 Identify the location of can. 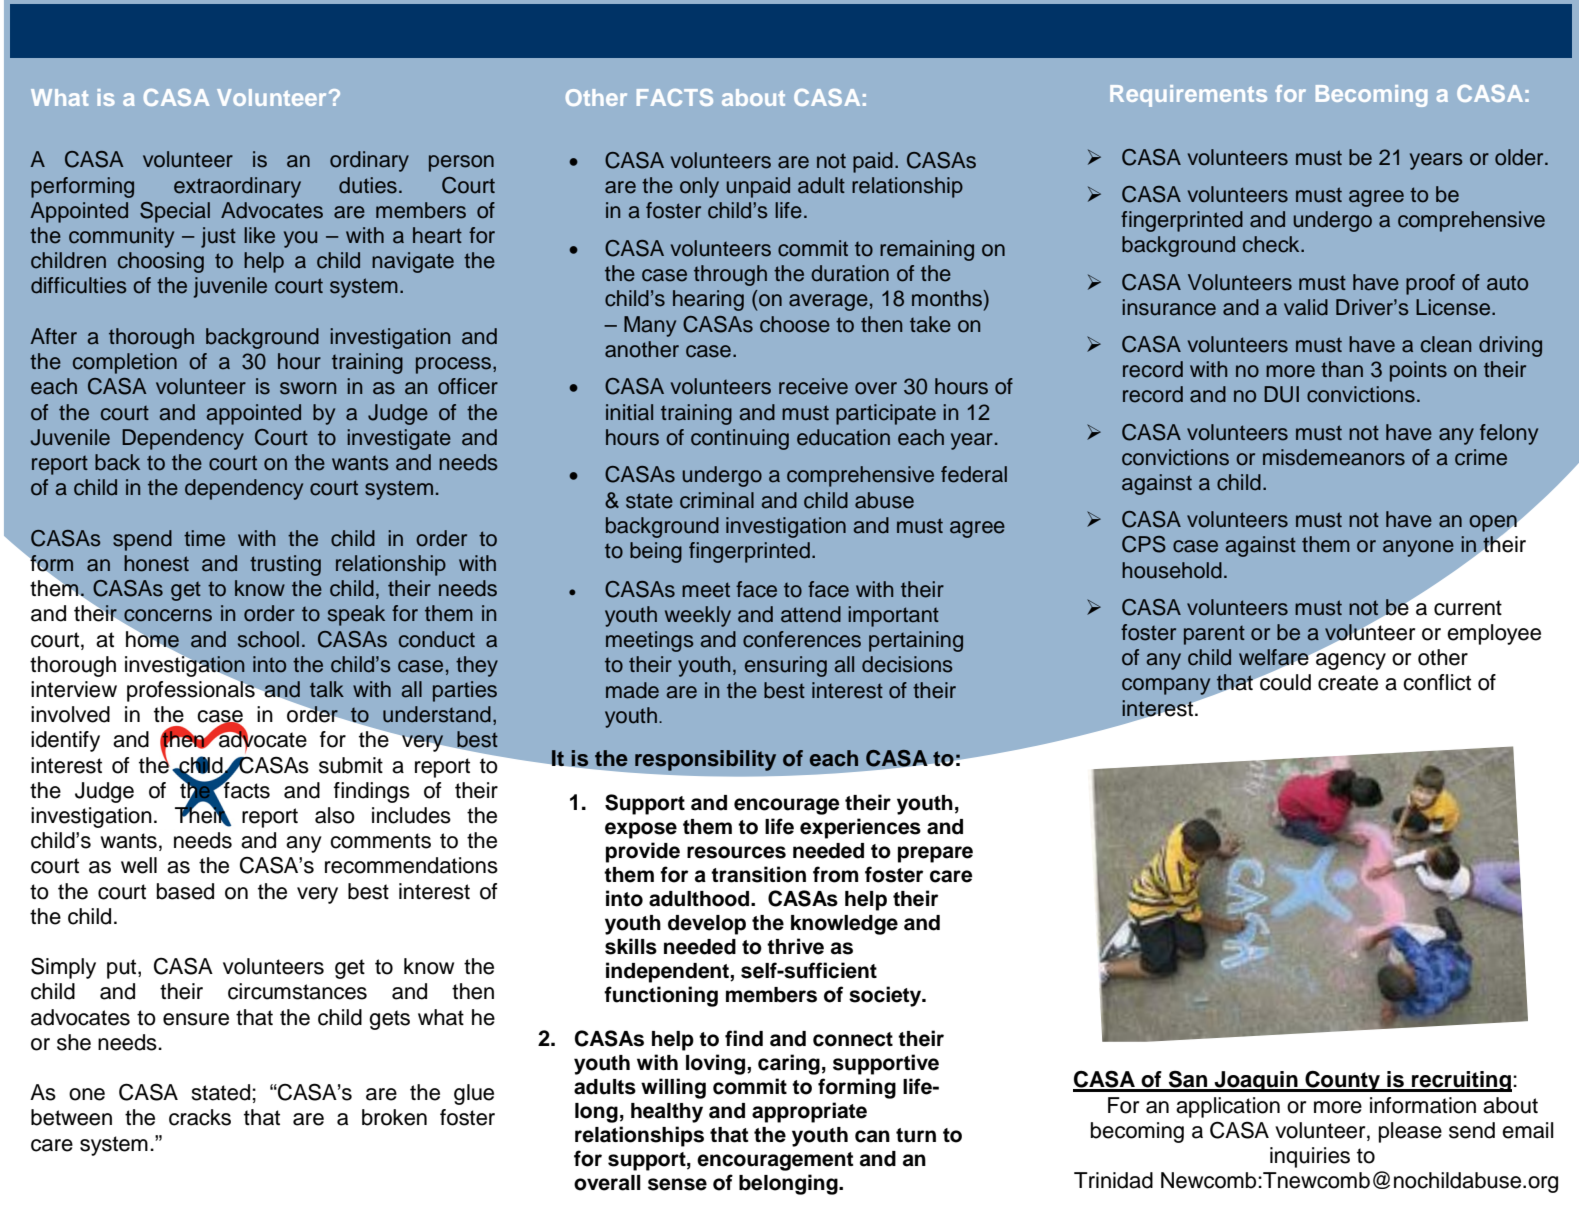
(872, 1136).
